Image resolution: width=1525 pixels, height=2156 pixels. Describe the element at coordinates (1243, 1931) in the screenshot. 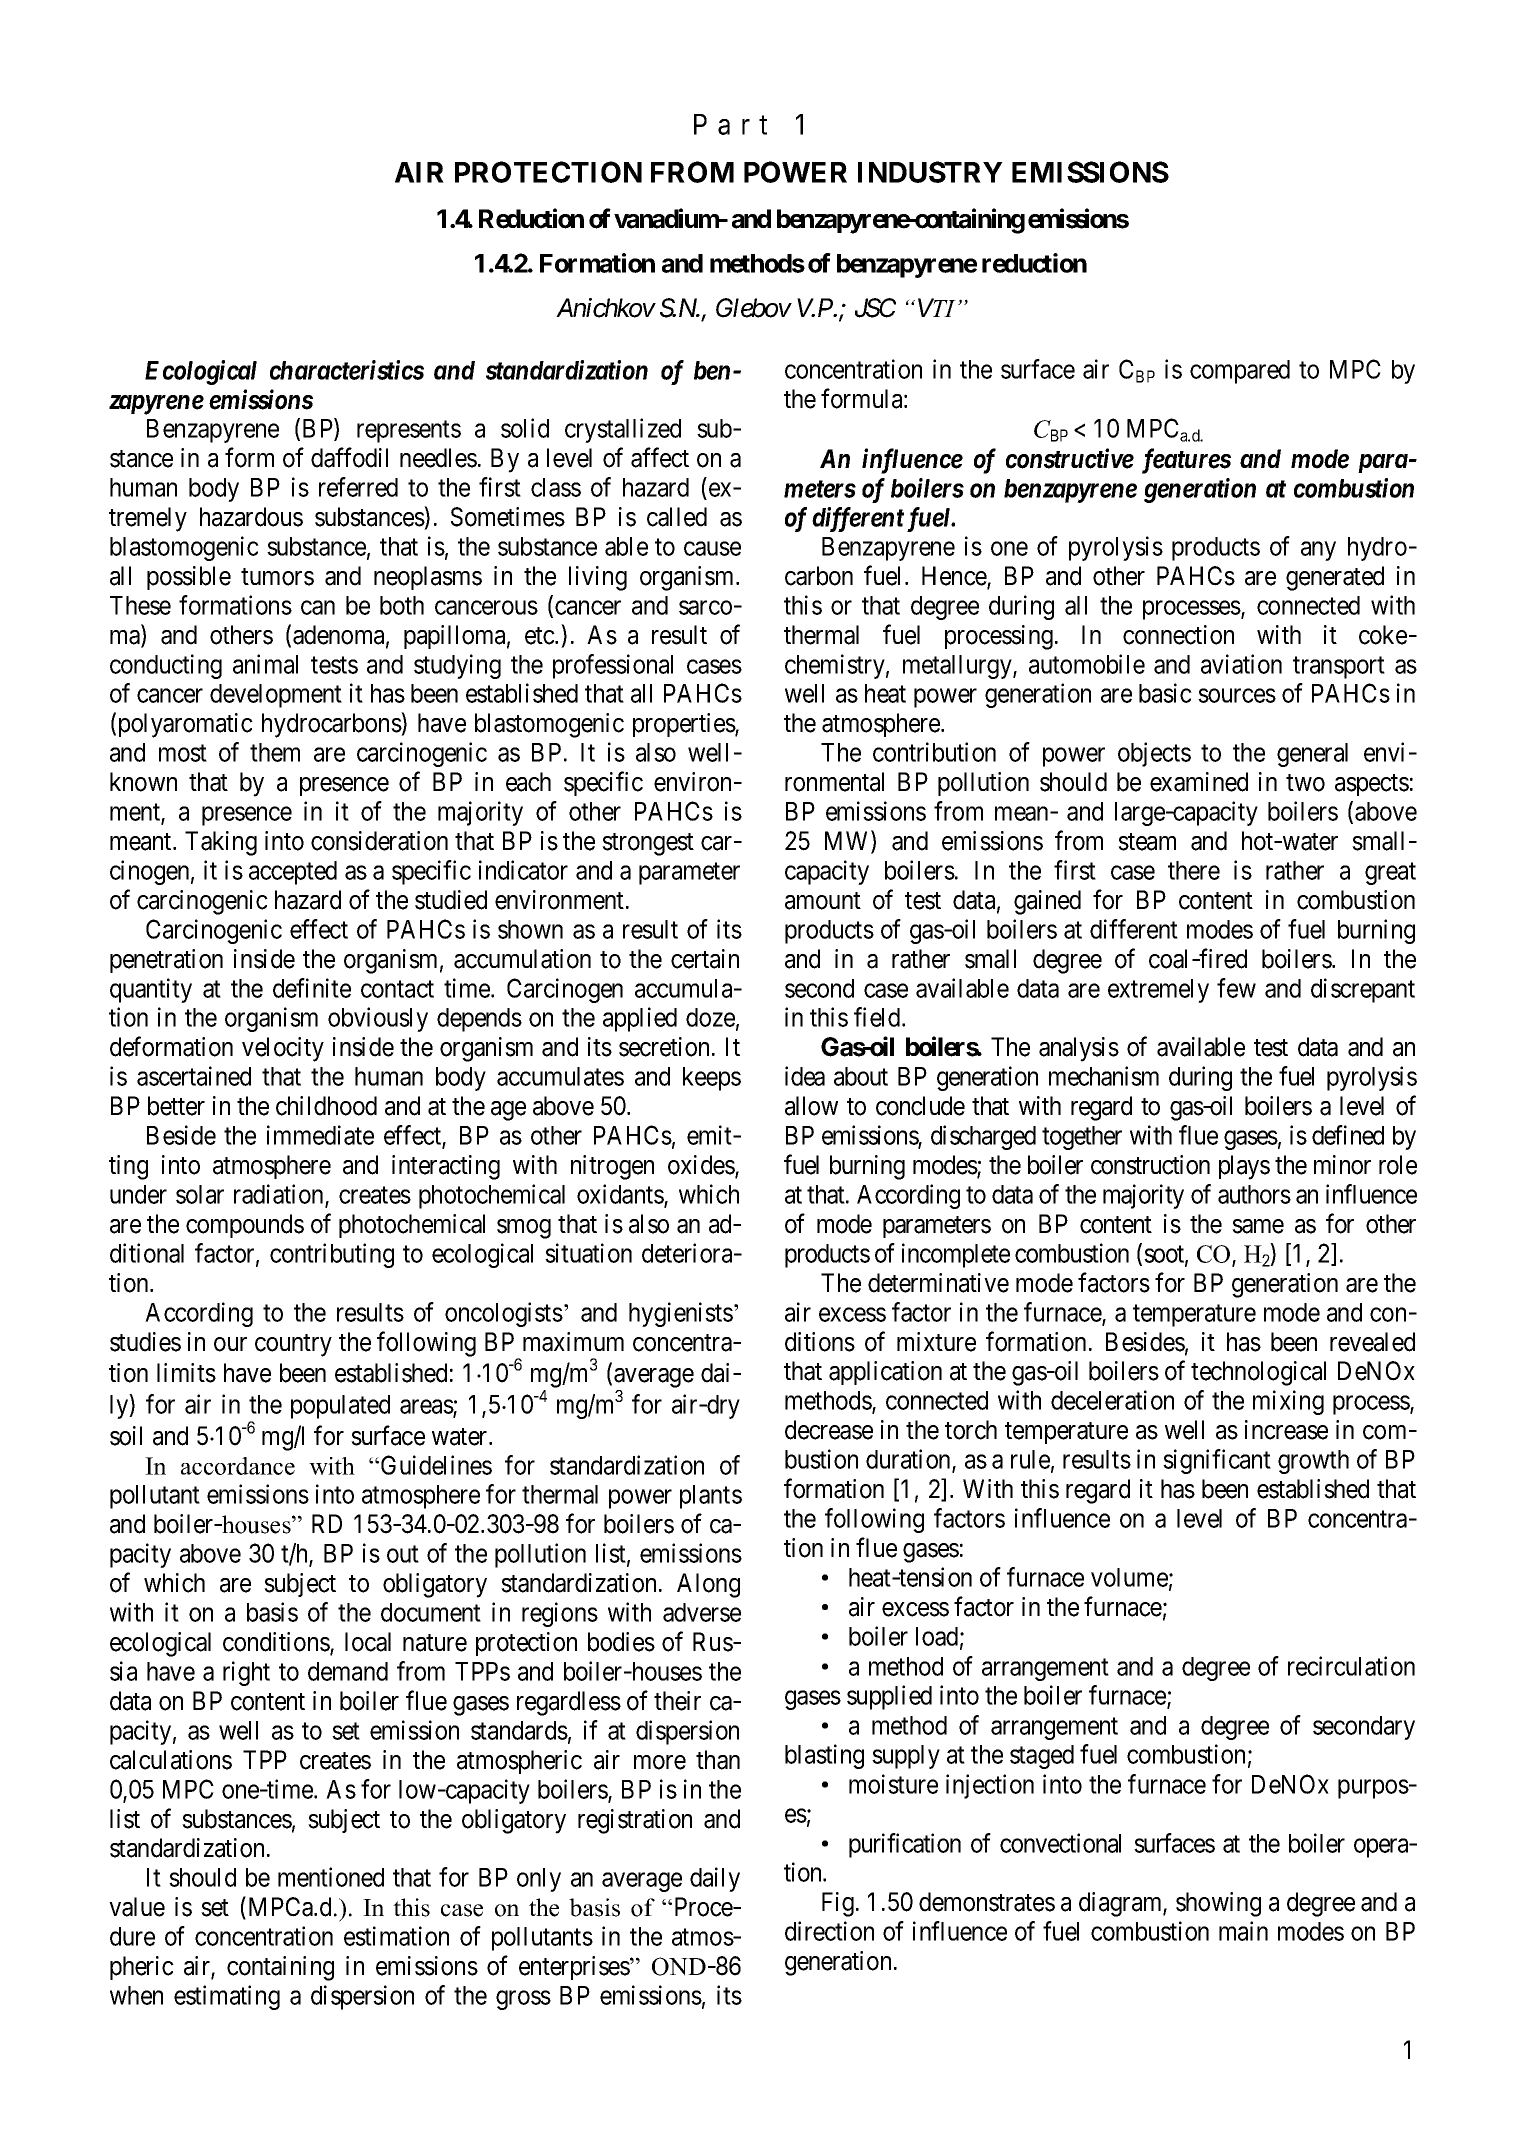

I see `main` at that location.
